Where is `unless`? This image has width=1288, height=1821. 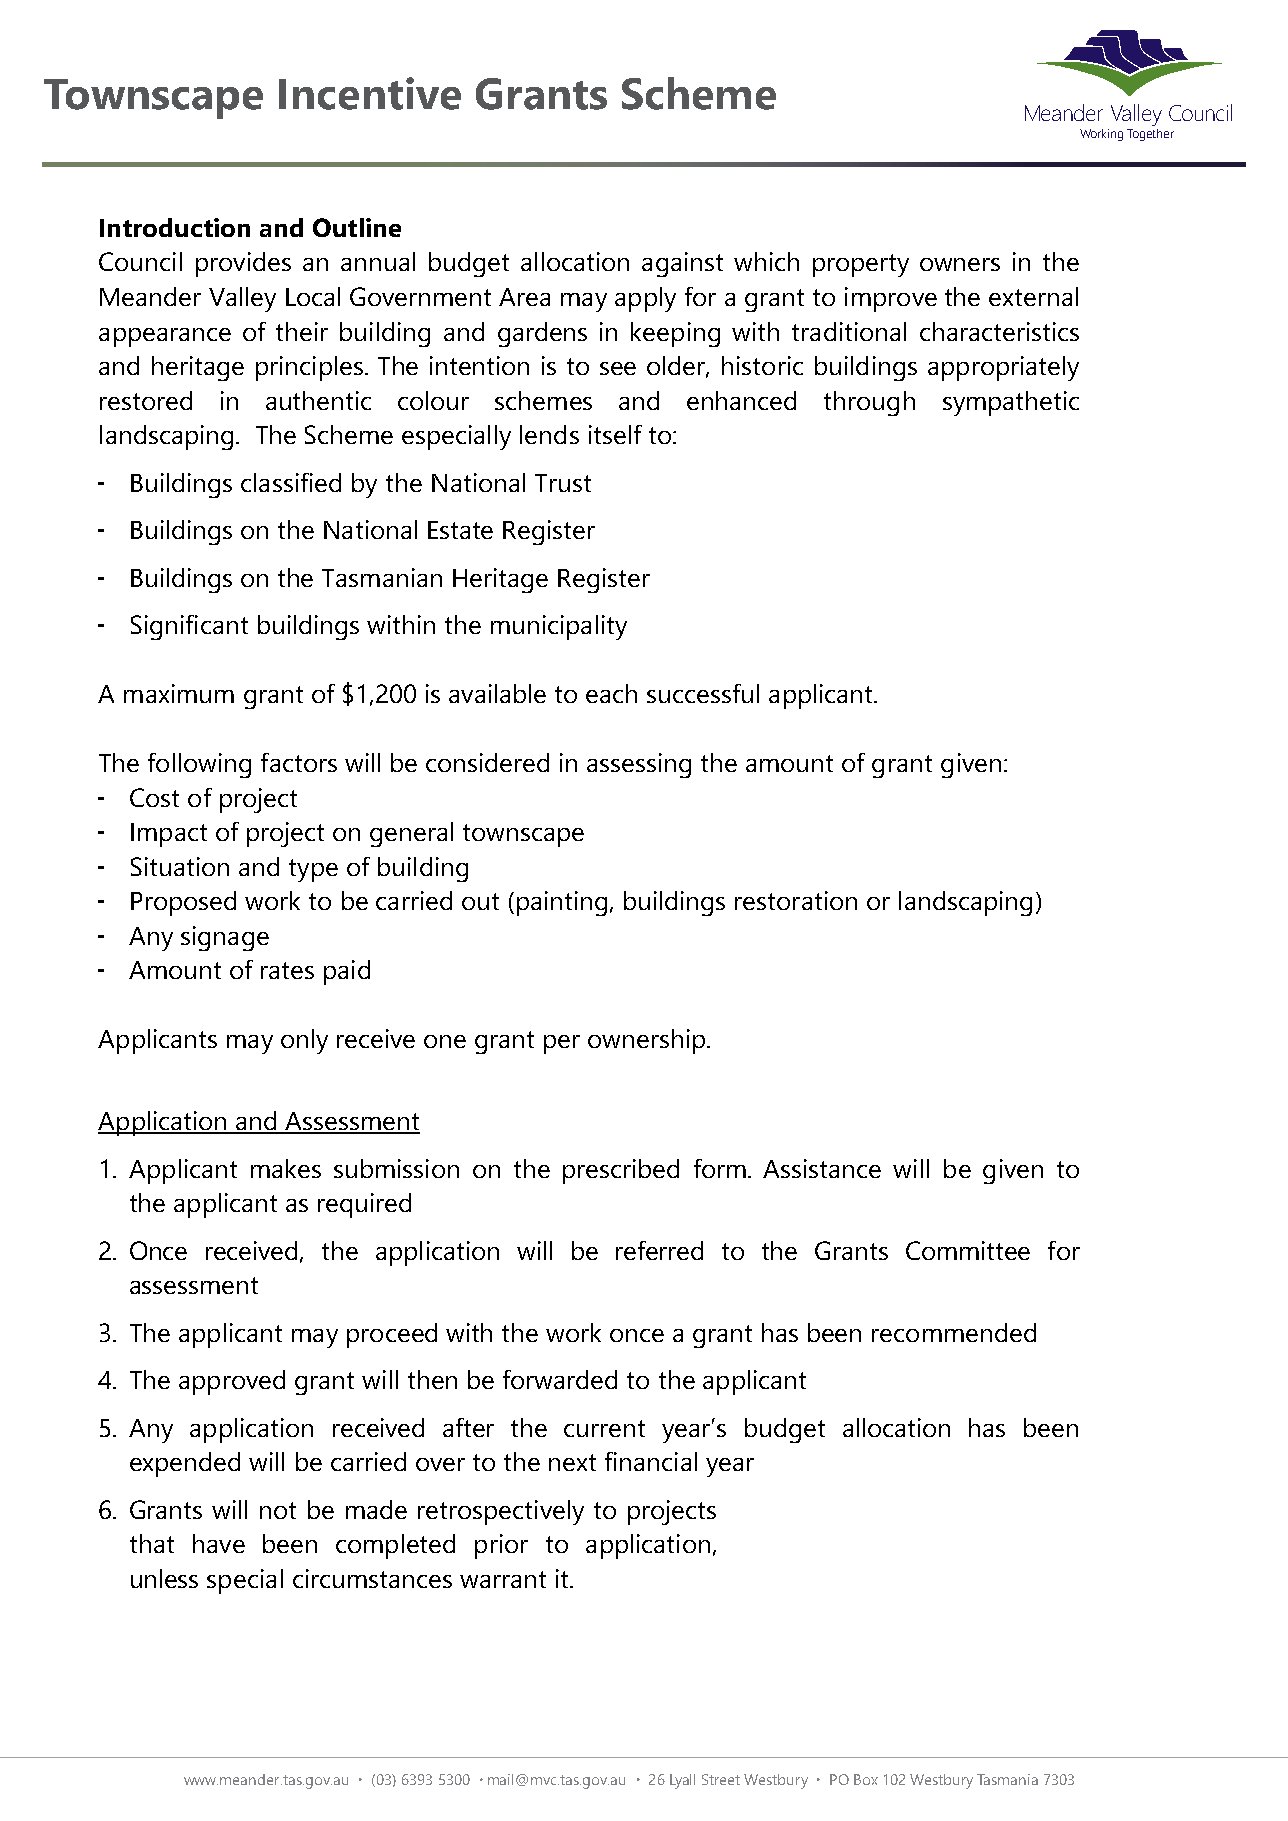 unless is located at coordinates (164, 1578).
